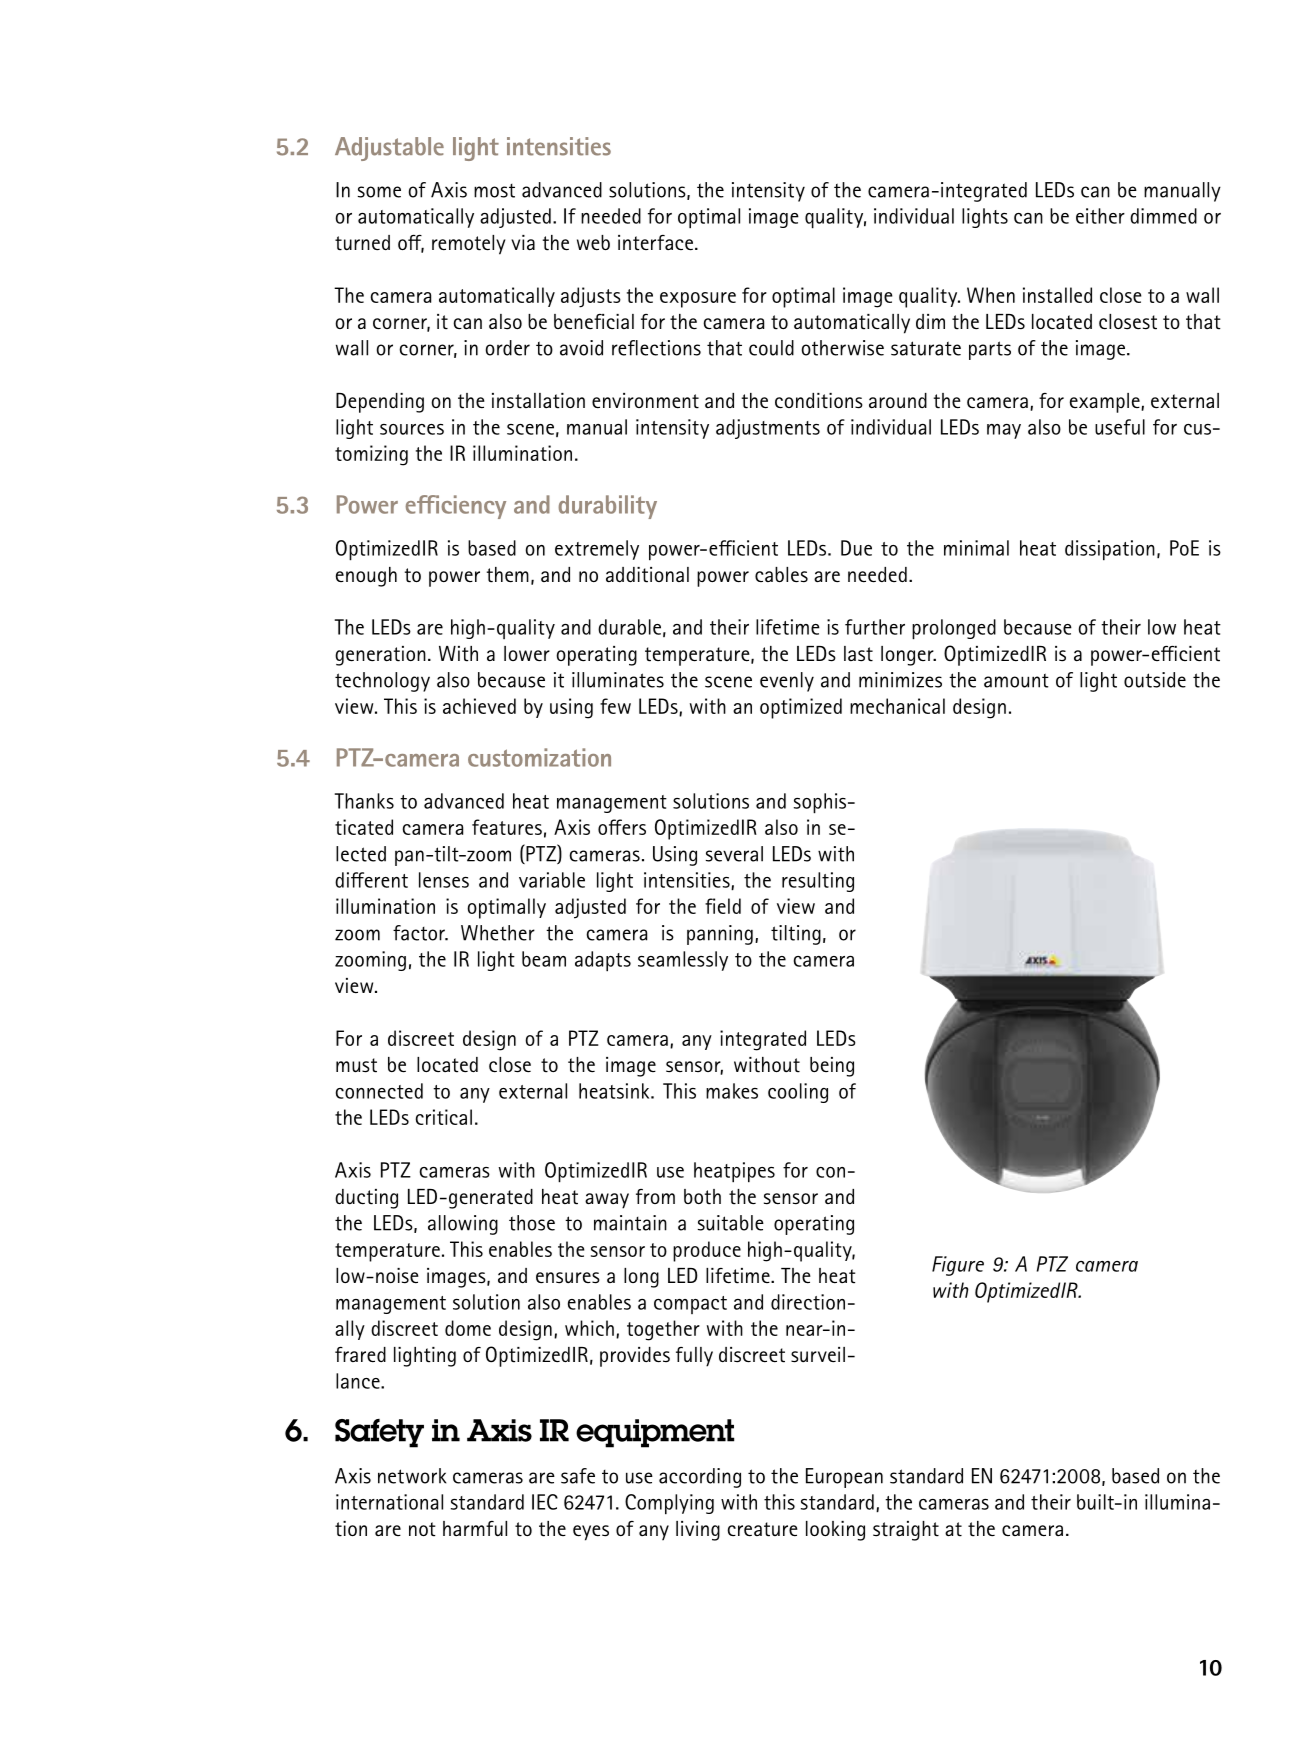  Describe the element at coordinates (1100, 216) in the screenshot. I see `either` at that location.
